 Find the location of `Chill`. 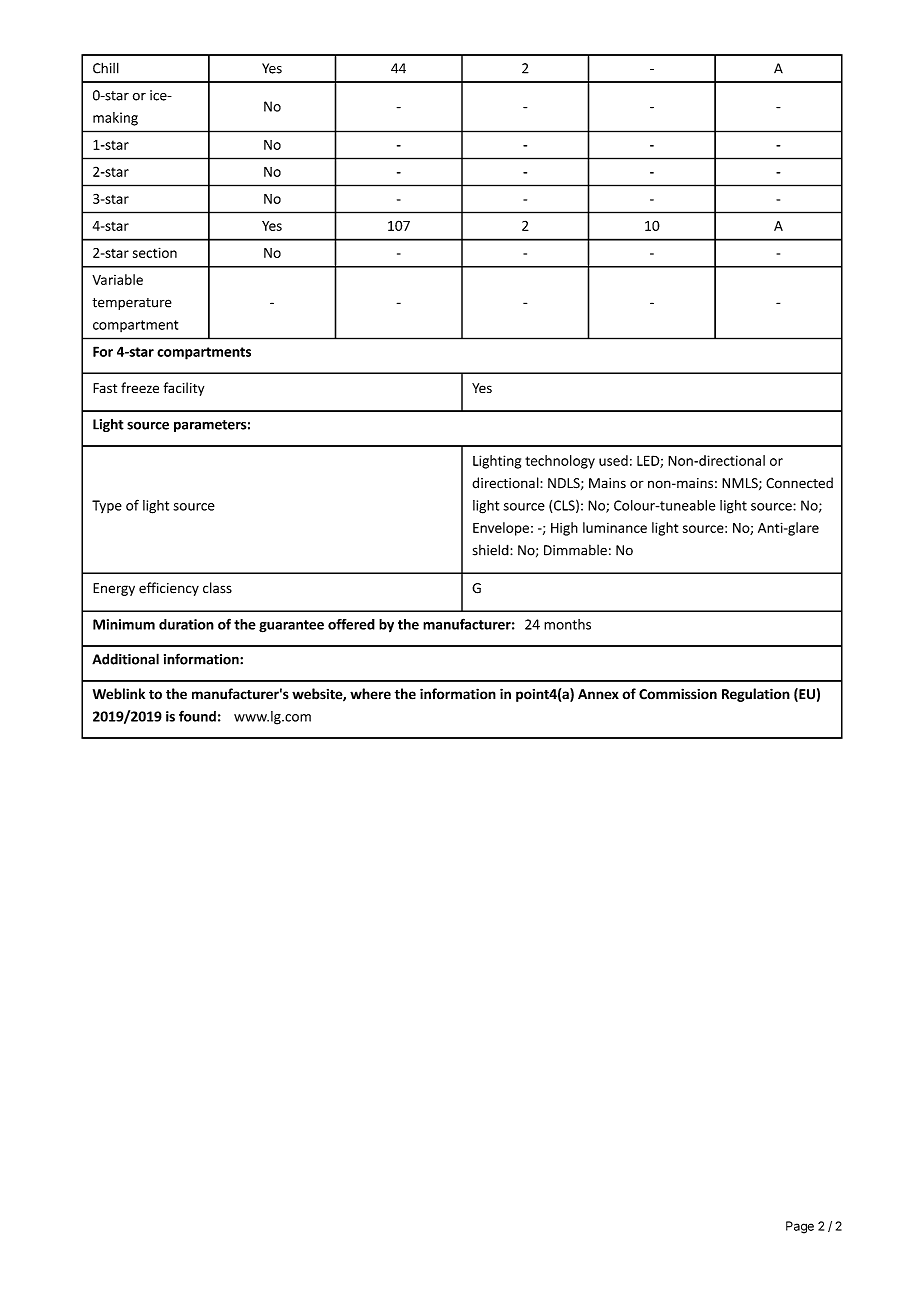

Chill is located at coordinates (106, 68).
